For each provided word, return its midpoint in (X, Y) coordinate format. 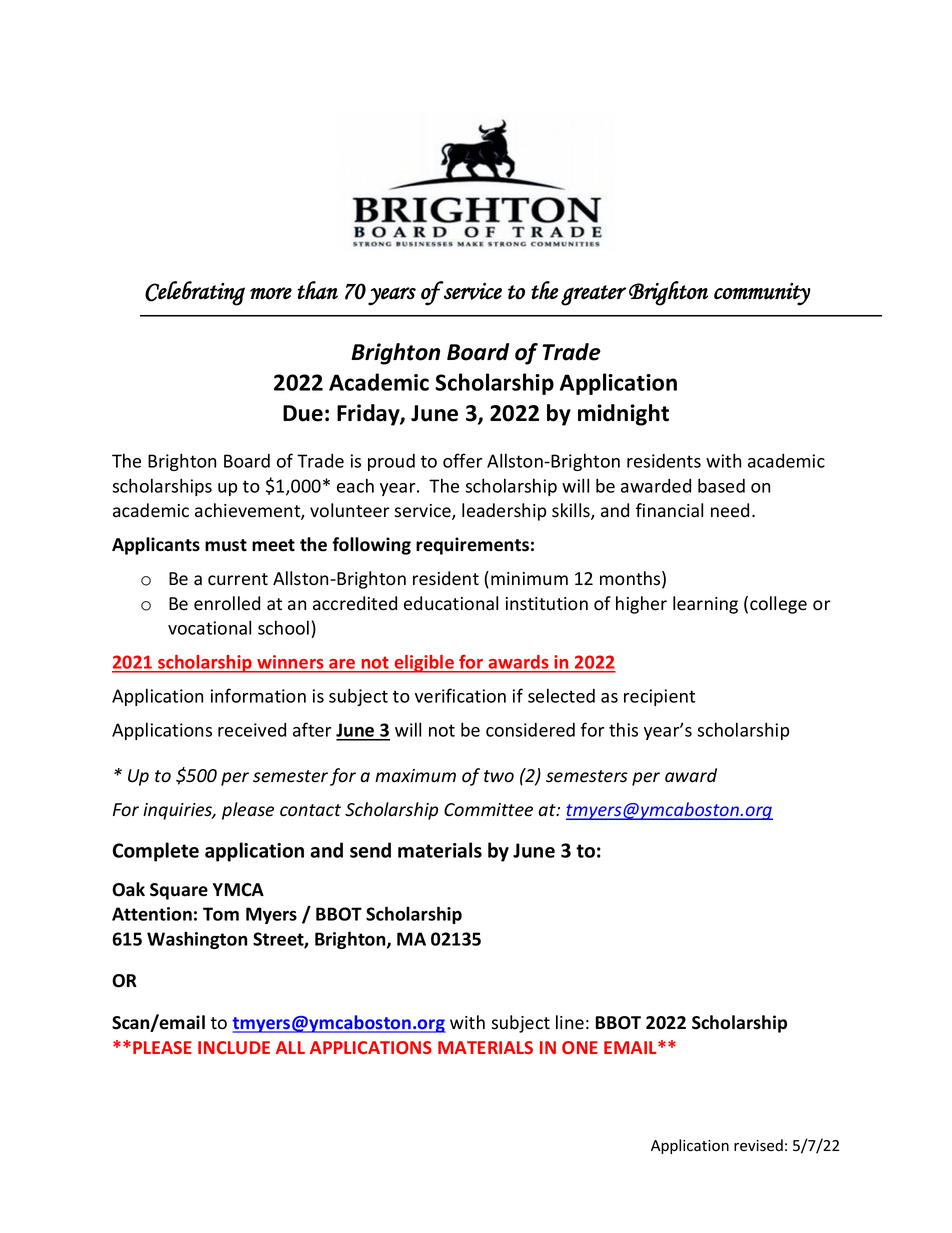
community (762, 294)
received (252, 730)
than (317, 290)
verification (460, 695)
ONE (580, 1047)
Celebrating (195, 293)
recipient (659, 697)
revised (758, 1145)
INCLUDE (234, 1047)
